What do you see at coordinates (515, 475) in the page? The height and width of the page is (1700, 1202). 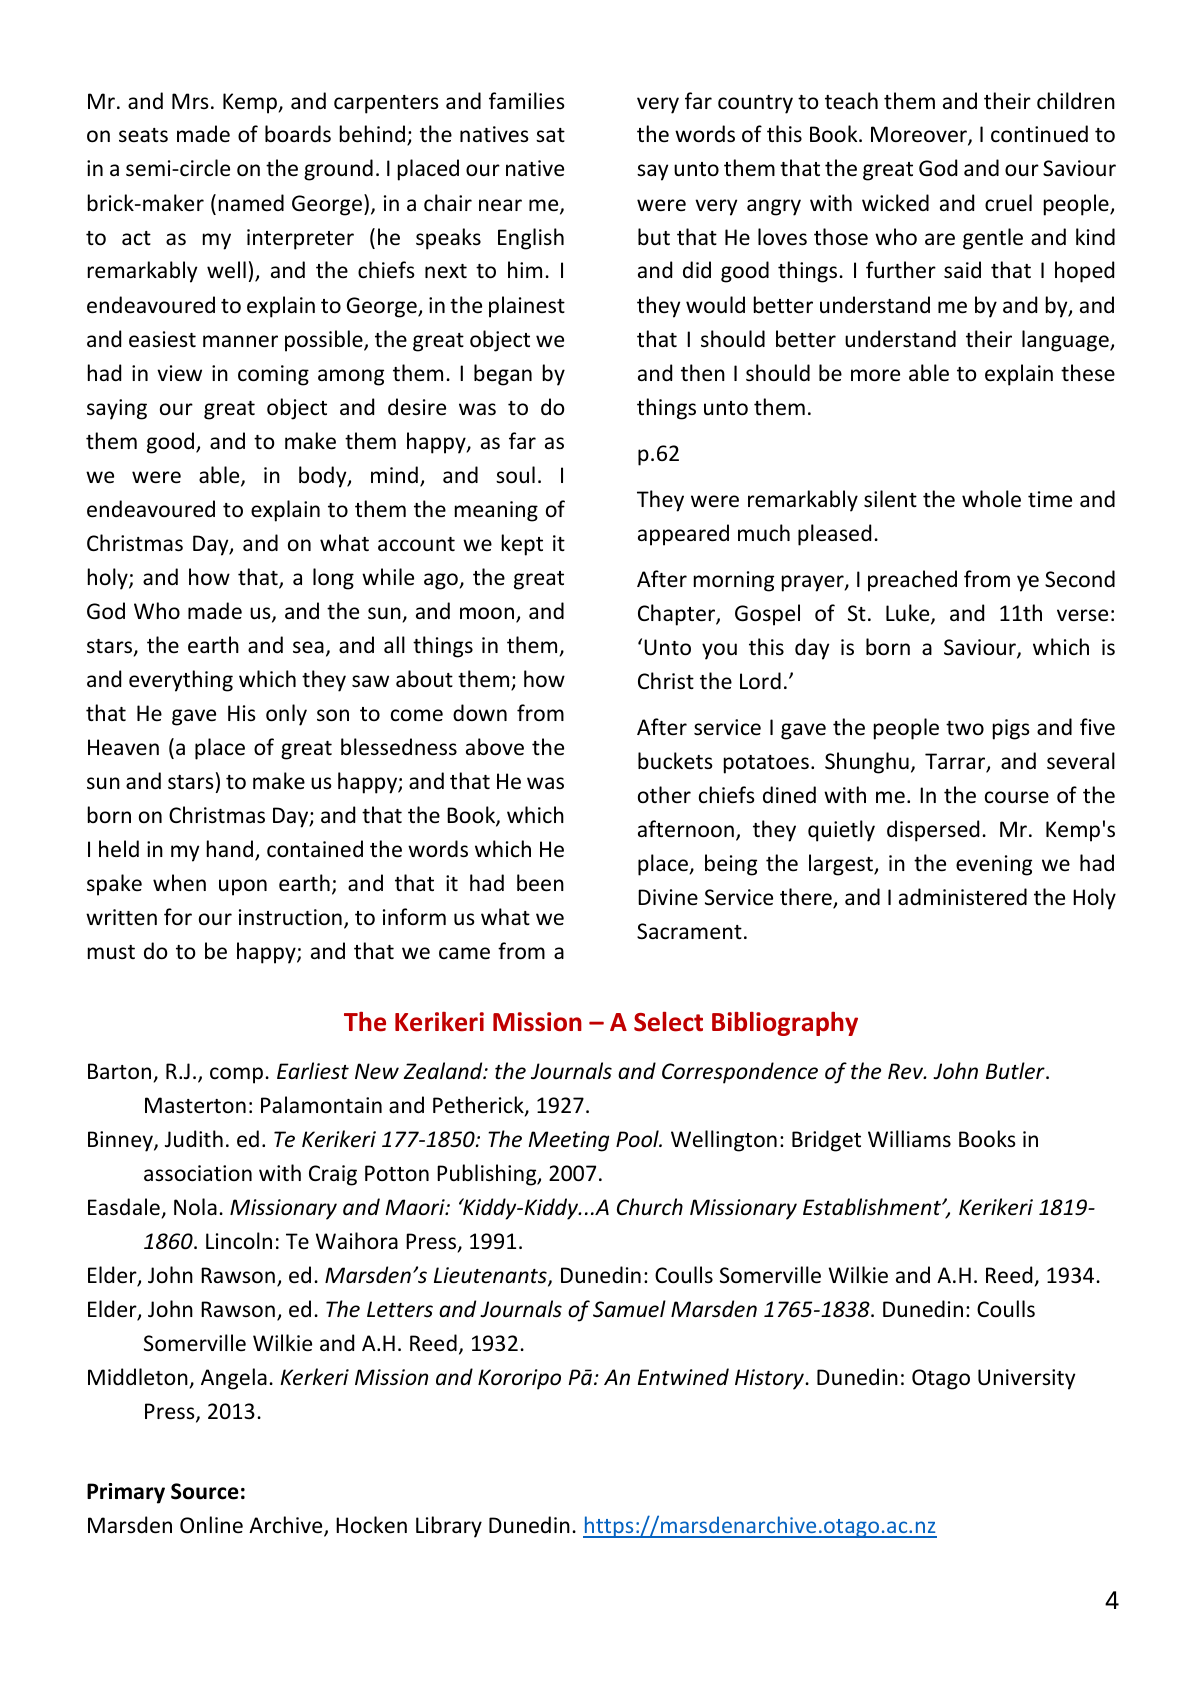 I see `soul` at bounding box center [515, 475].
